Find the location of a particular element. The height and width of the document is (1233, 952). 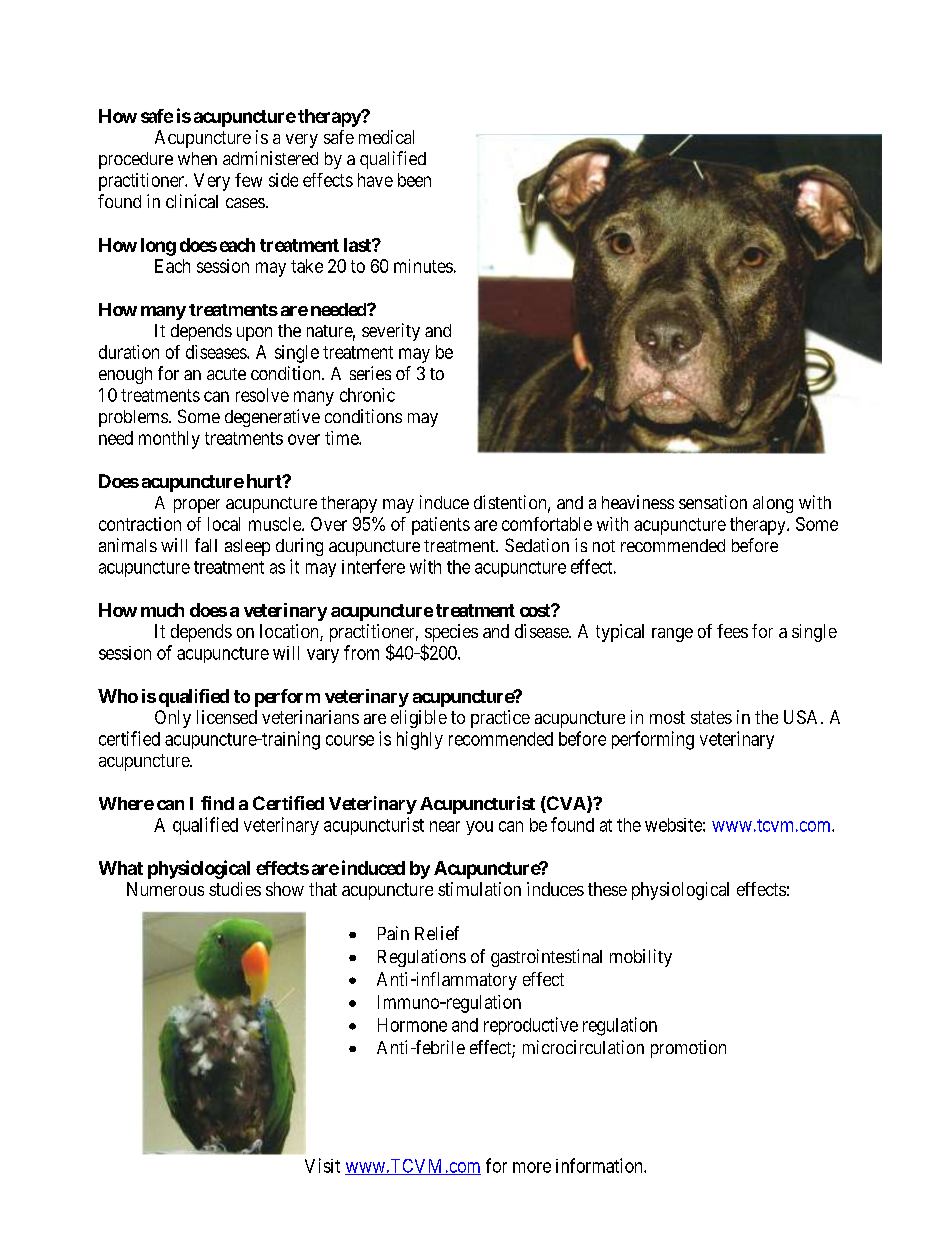

been is located at coordinates (414, 180).
